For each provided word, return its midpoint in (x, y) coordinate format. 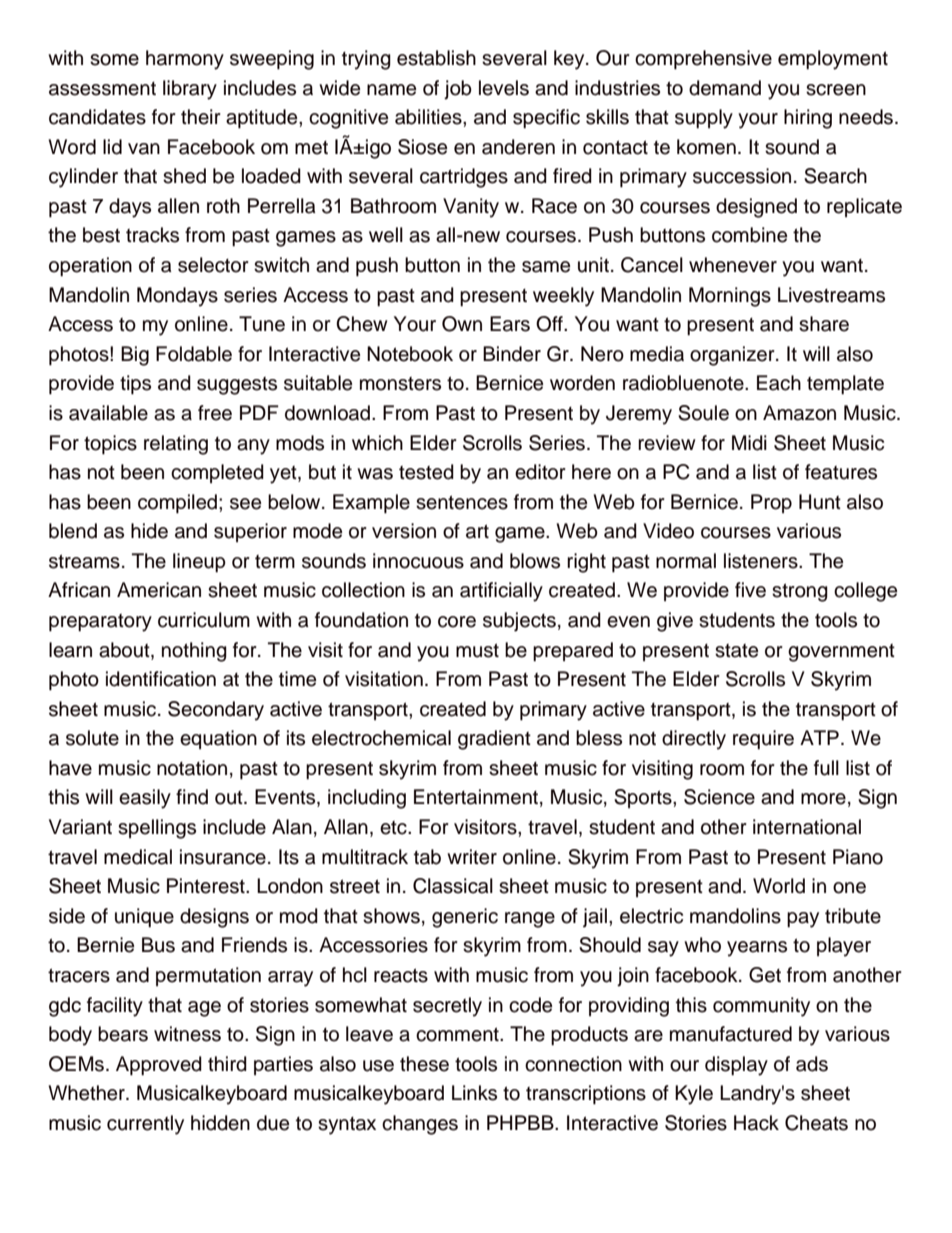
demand (725, 88)
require (763, 740)
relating (176, 445)
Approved (159, 1066)
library (190, 90)
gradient (494, 740)
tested (426, 472)
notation (192, 768)
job (458, 90)
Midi (749, 443)
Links (474, 1093)
